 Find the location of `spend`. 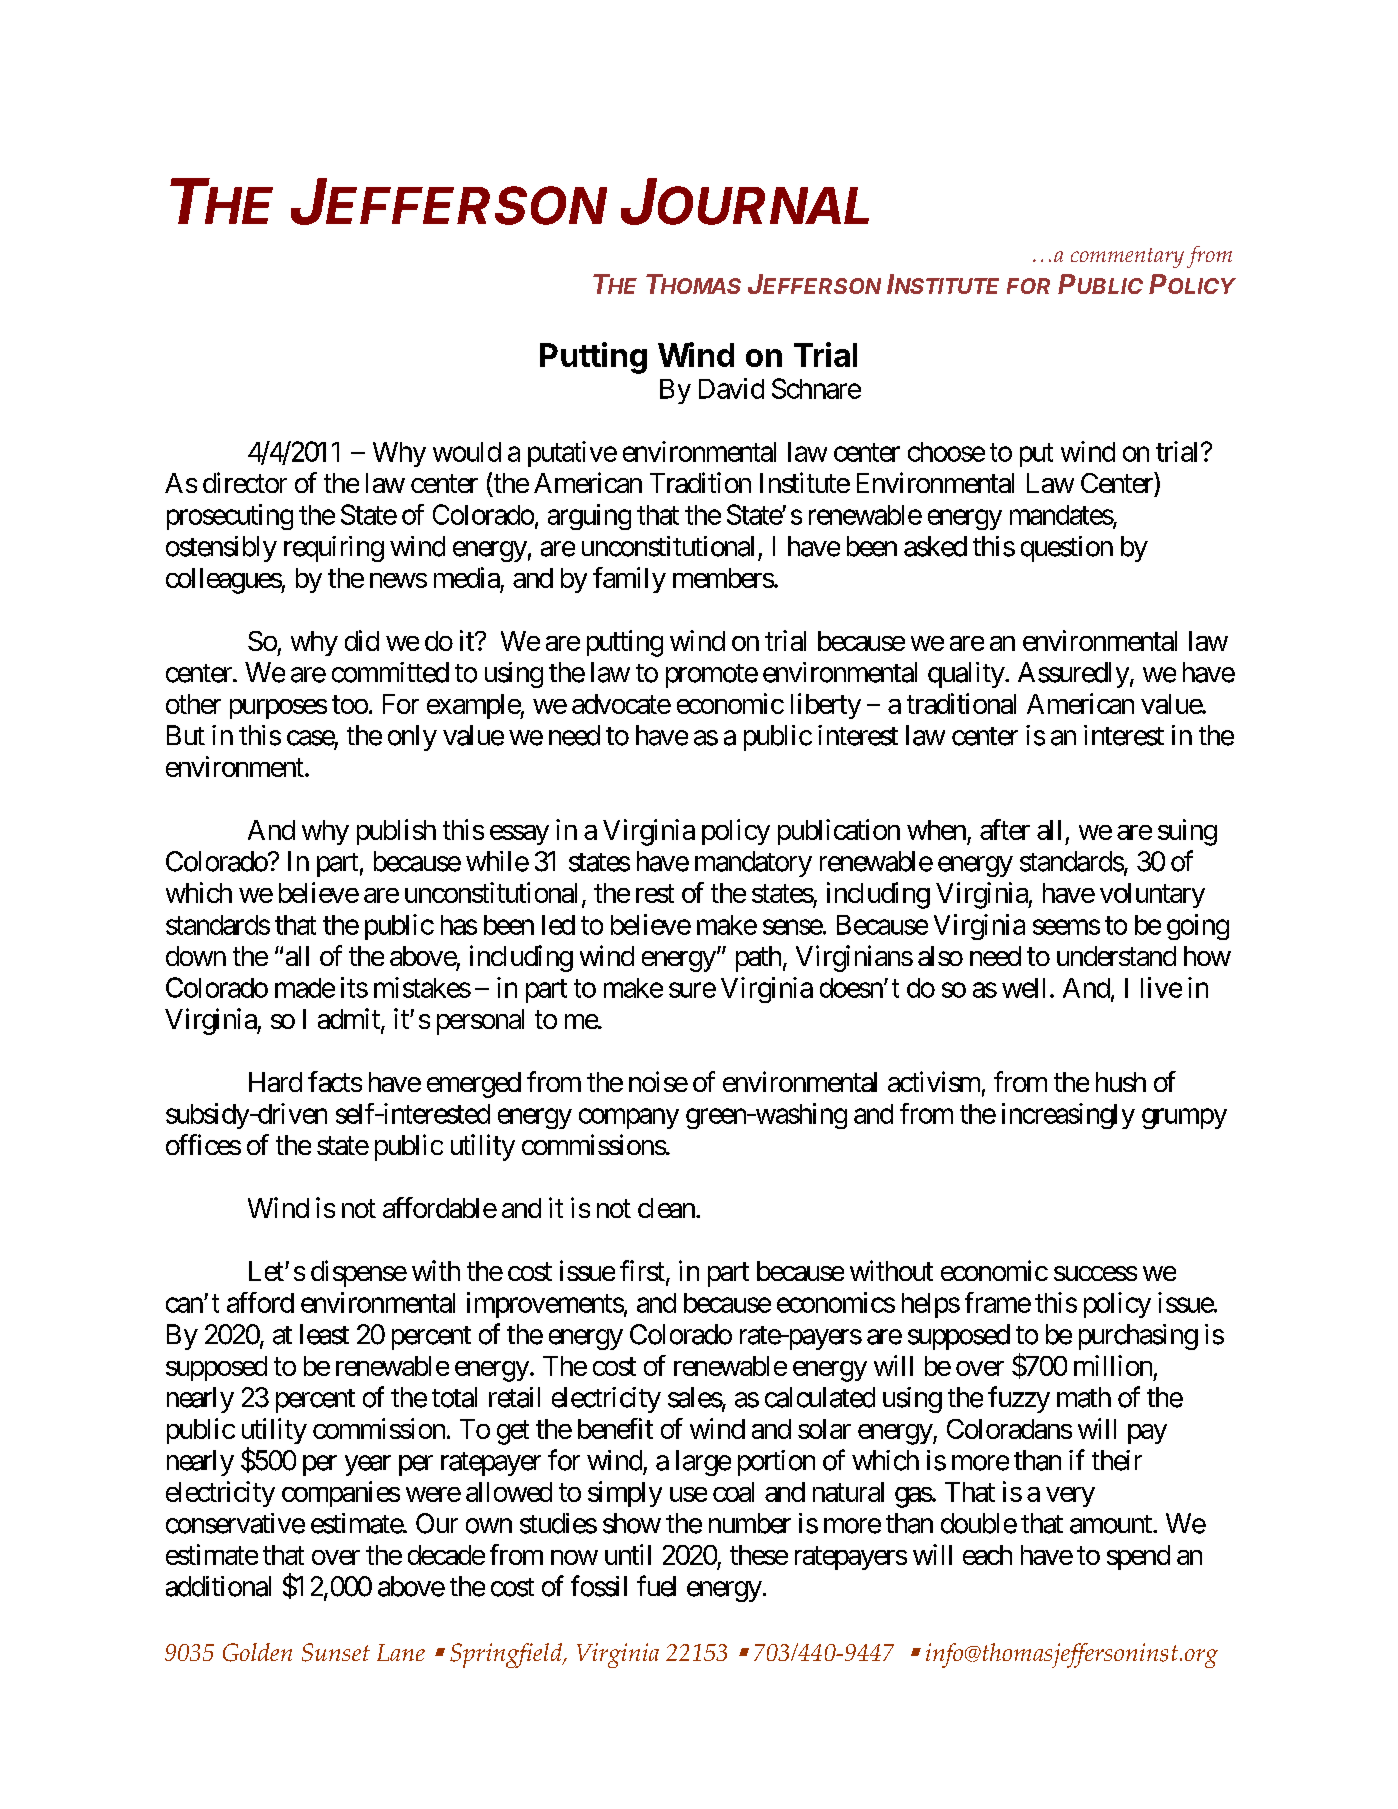

spend is located at coordinates (1138, 1557).
